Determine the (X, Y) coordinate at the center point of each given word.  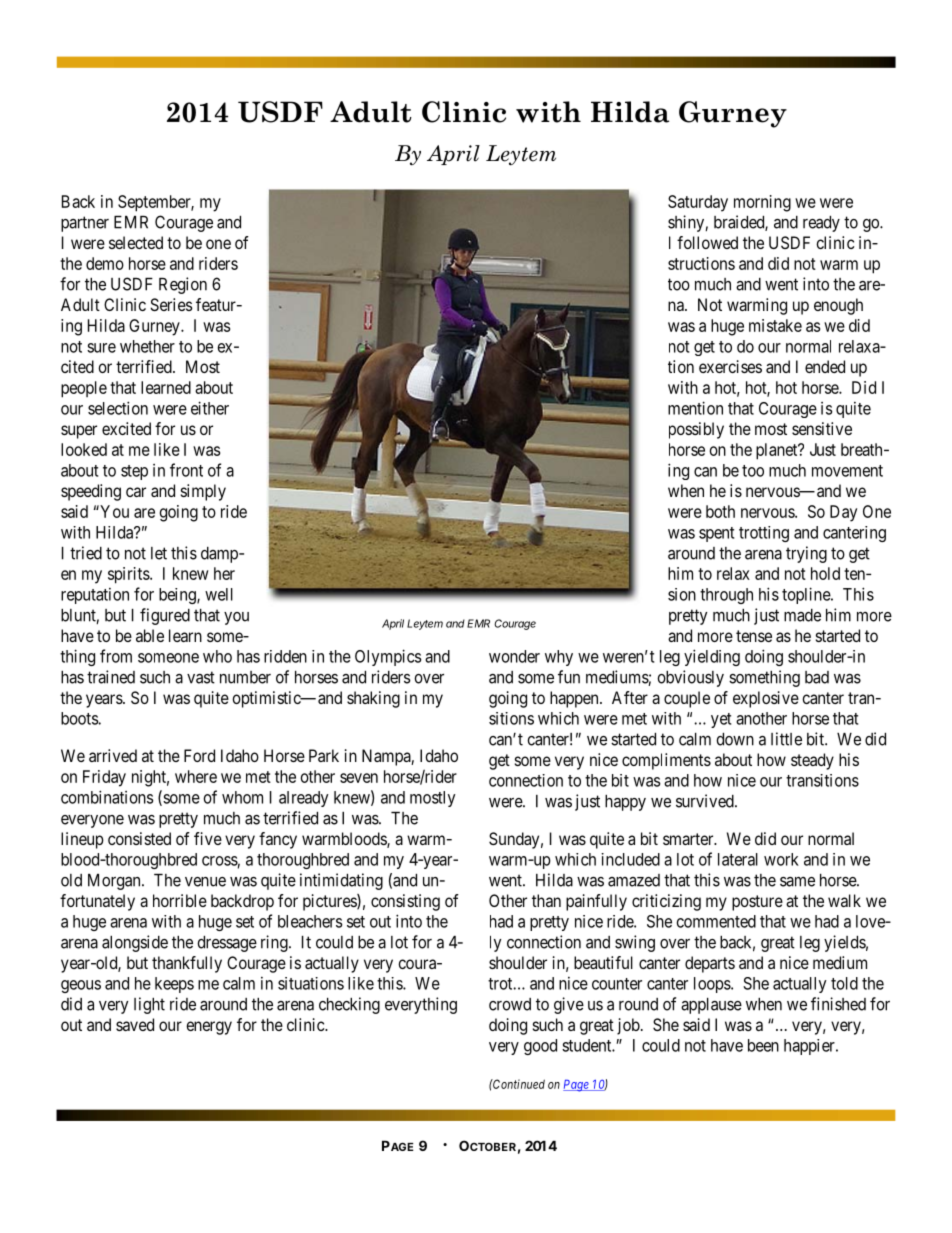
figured (165, 616)
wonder (514, 656)
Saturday (698, 203)
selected (136, 242)
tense (754, 636)
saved (135, 1024)
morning (762, 203)
